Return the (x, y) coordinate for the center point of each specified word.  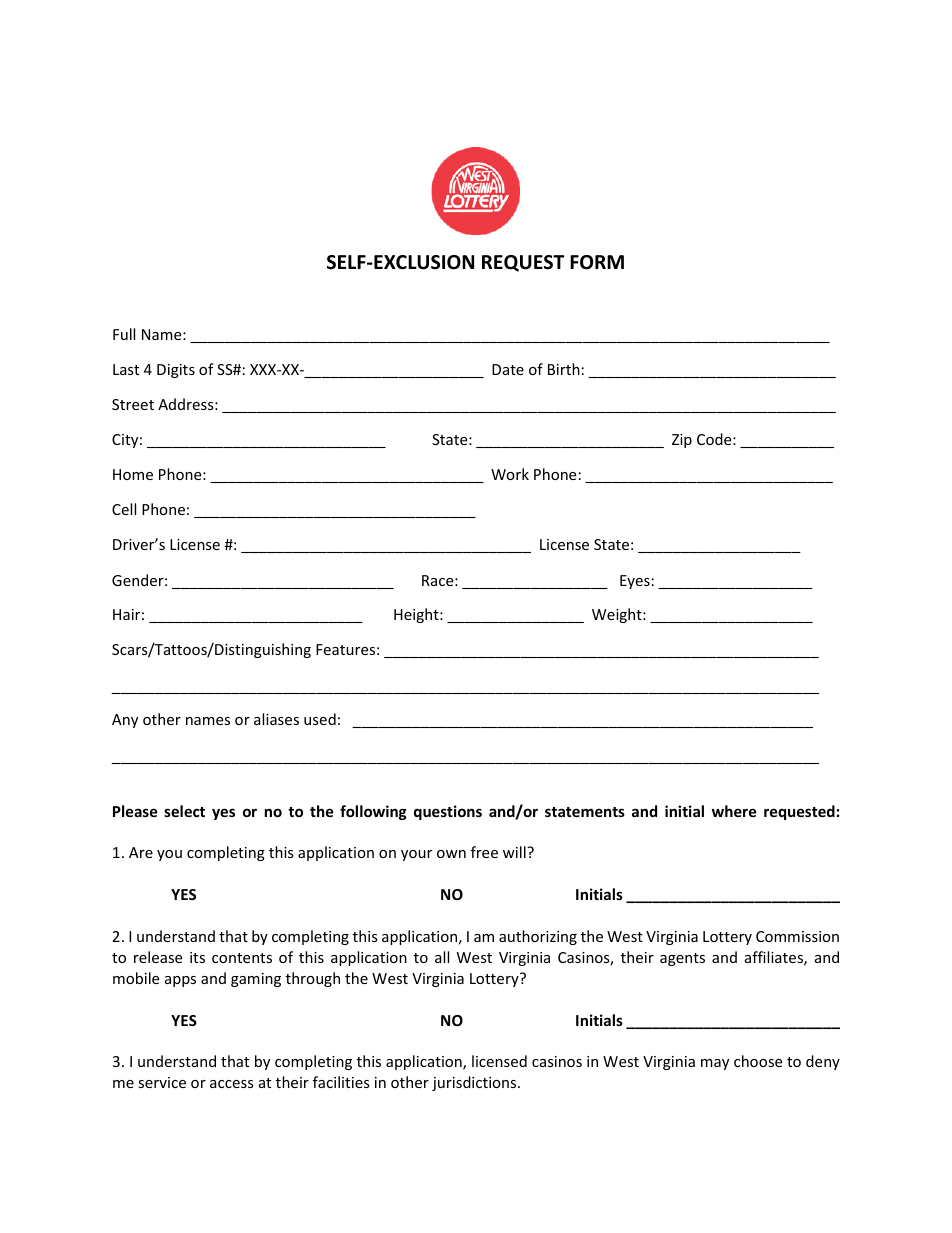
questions (448, 812)
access (232, 1084)
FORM (597, 262)
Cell (124, 509)
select (184, 811)
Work (510, 474)
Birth (564, 369)
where (734, 811)
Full (124, 334)
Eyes (635, 582)
